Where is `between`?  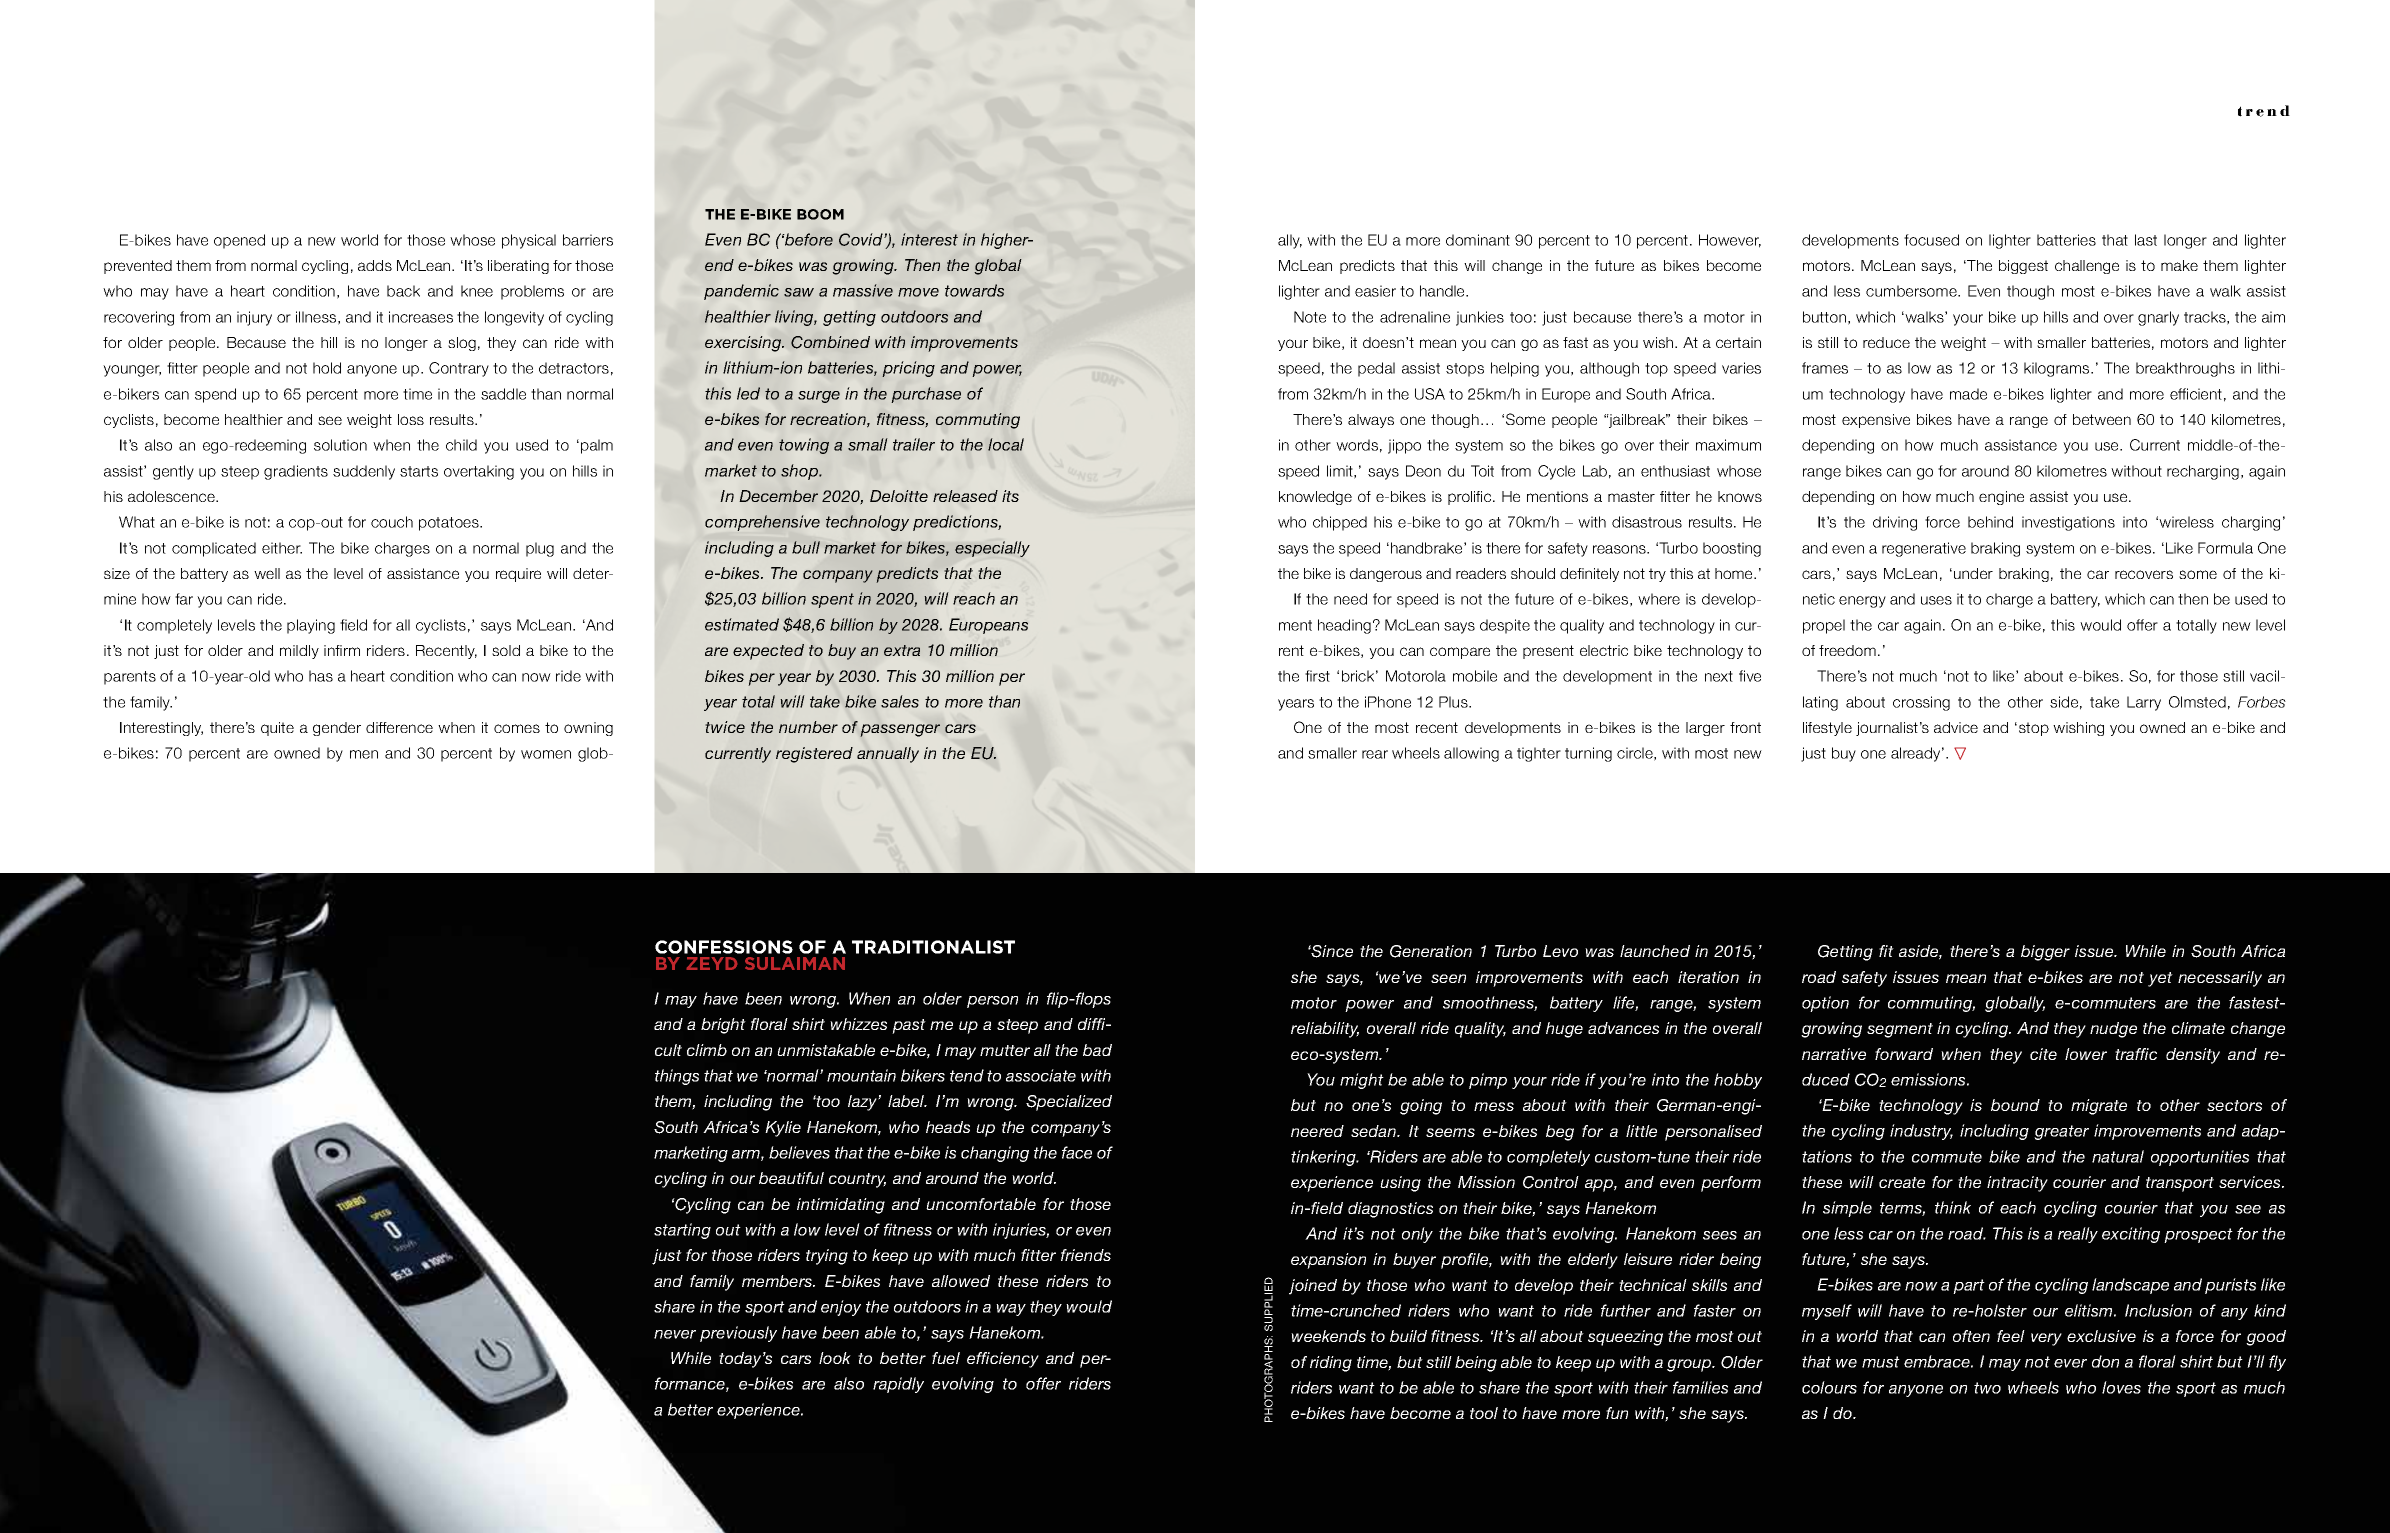 between is located at coordinates (2102, 419).
